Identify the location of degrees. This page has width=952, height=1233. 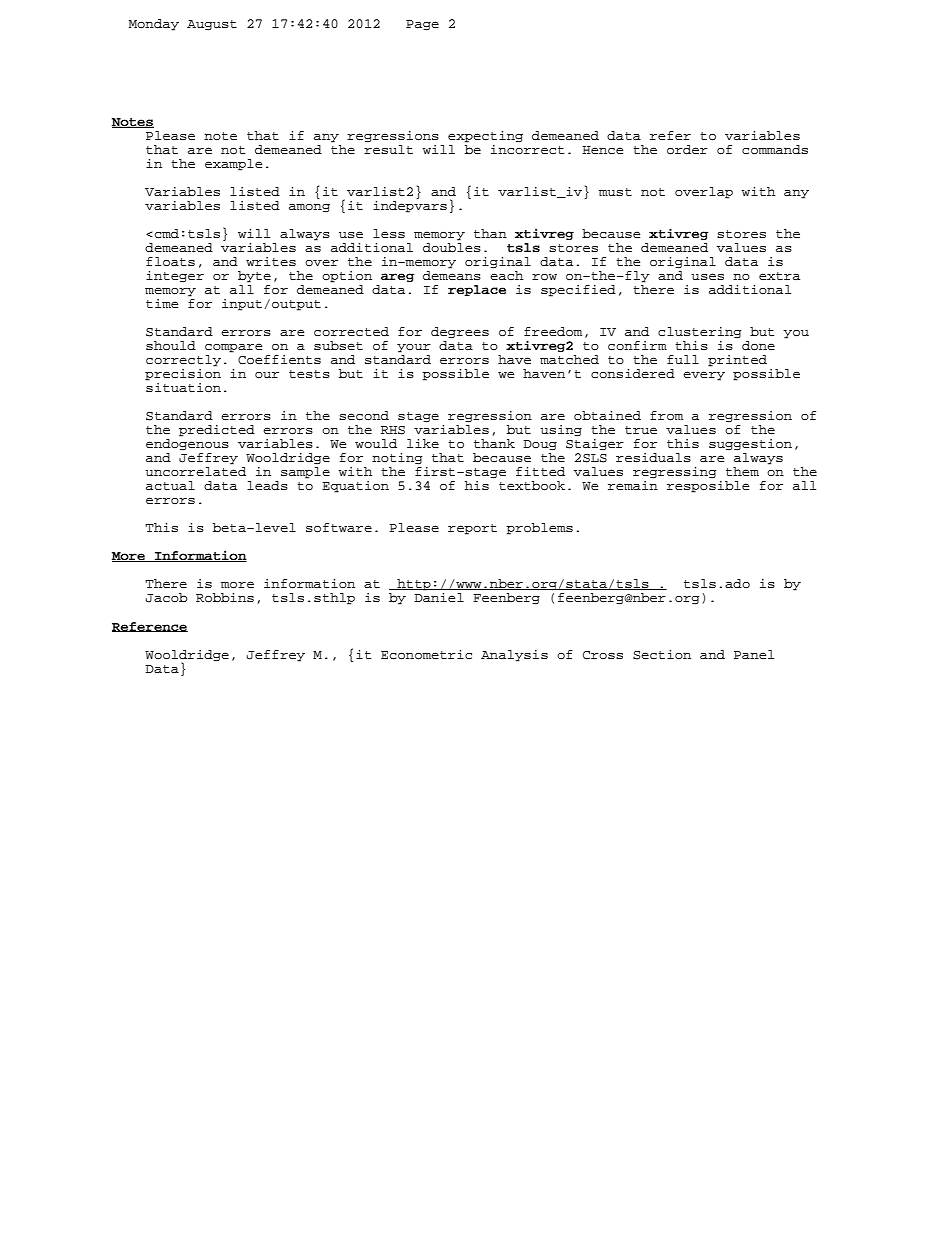
(460, 332).
